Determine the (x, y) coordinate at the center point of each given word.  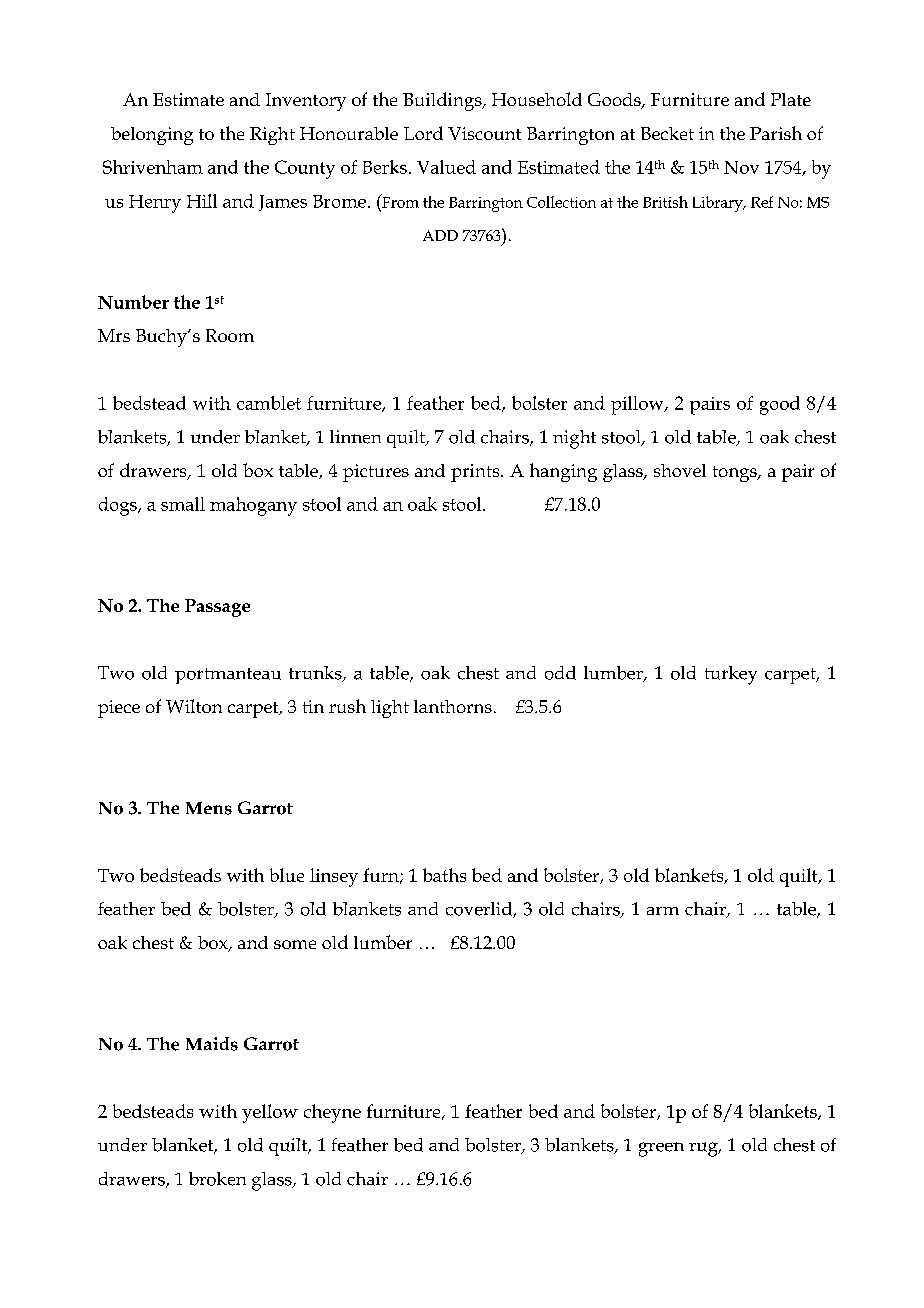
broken (217, 1179)
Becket (667, 133)
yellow (270, 1113)
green (661, 1149)
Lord (423, 133)
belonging (152, 136)
